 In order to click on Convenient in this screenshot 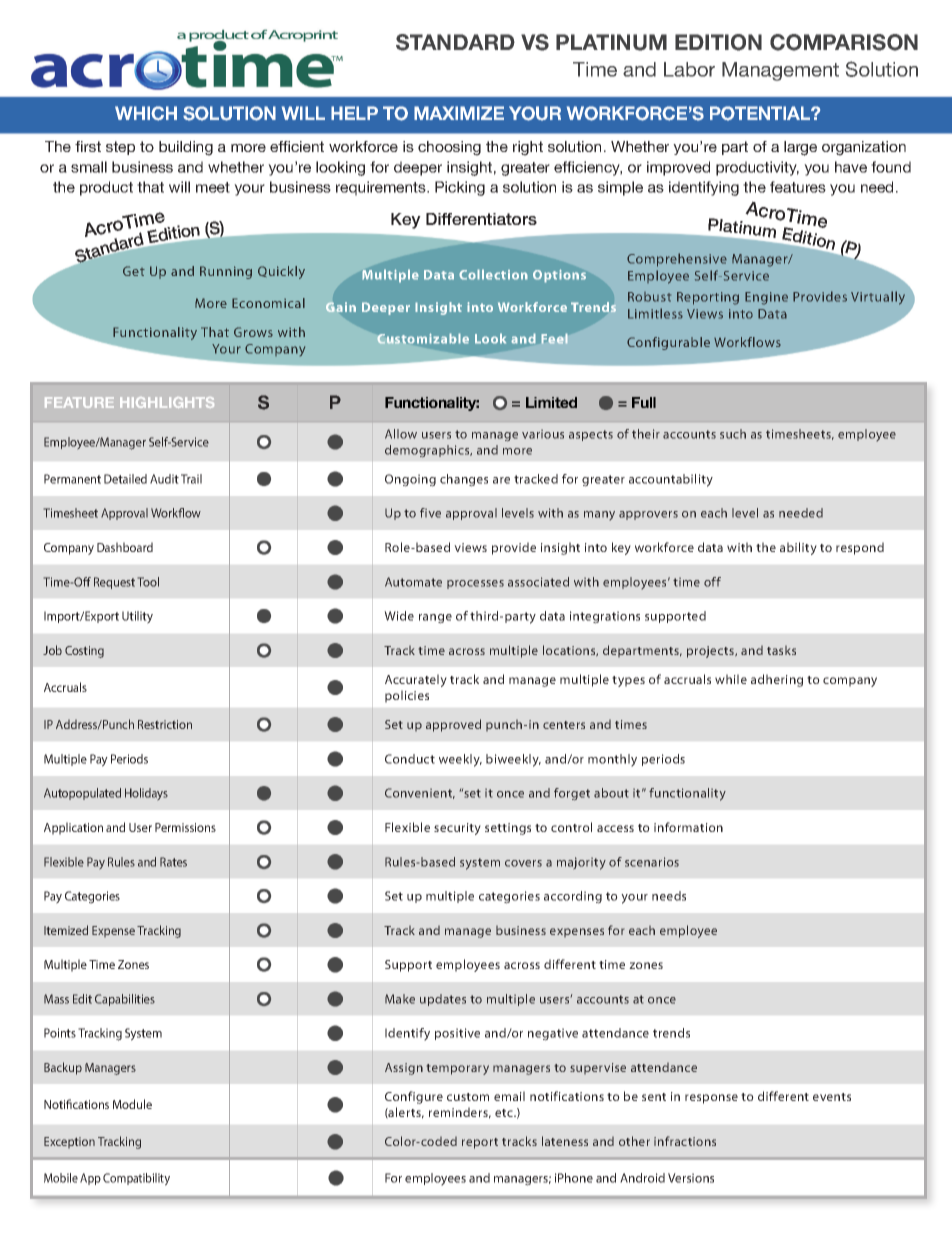, I will do `click(420, 793)`.
